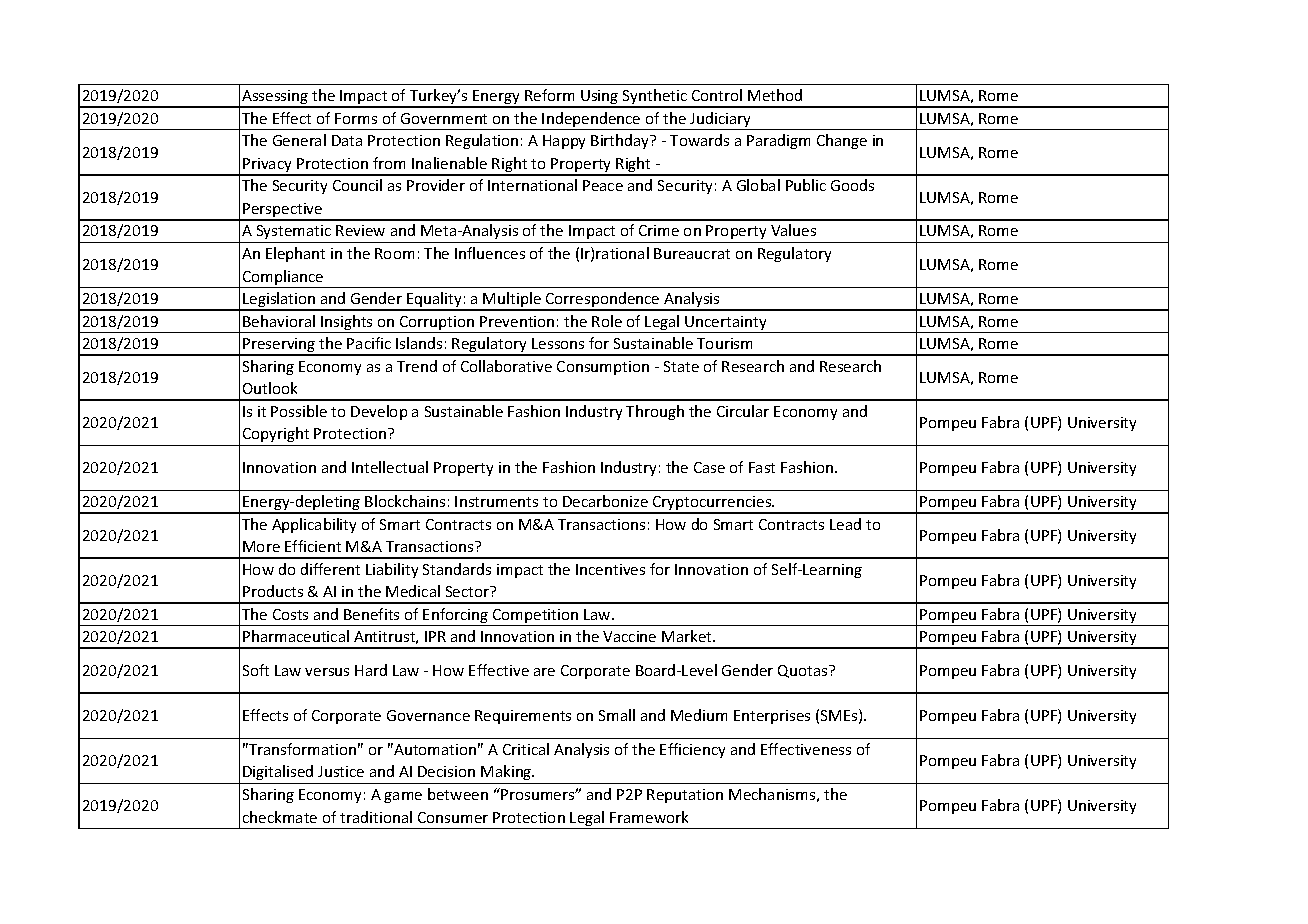 This screenshot has height=924, width=1308. I want to click on Compliance, so click(283, 279).
